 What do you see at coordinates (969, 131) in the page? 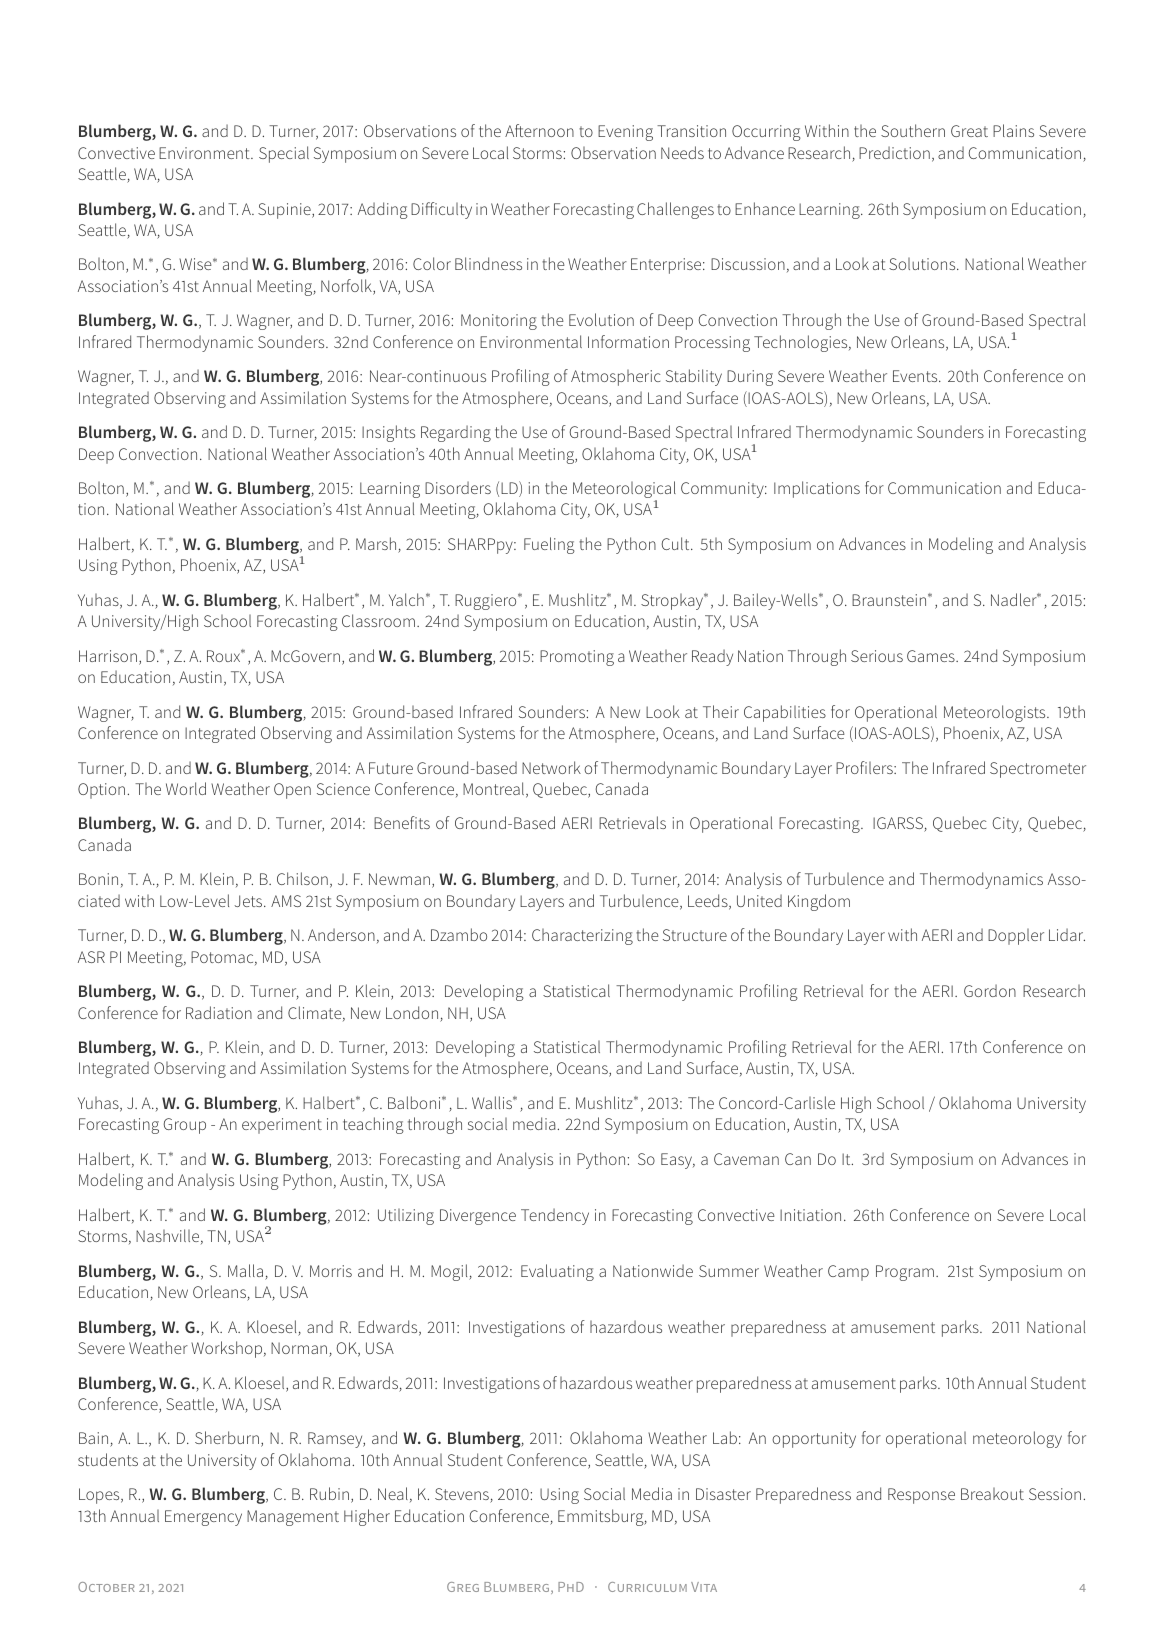
I see `Great` at bounding box center [969, 131].
